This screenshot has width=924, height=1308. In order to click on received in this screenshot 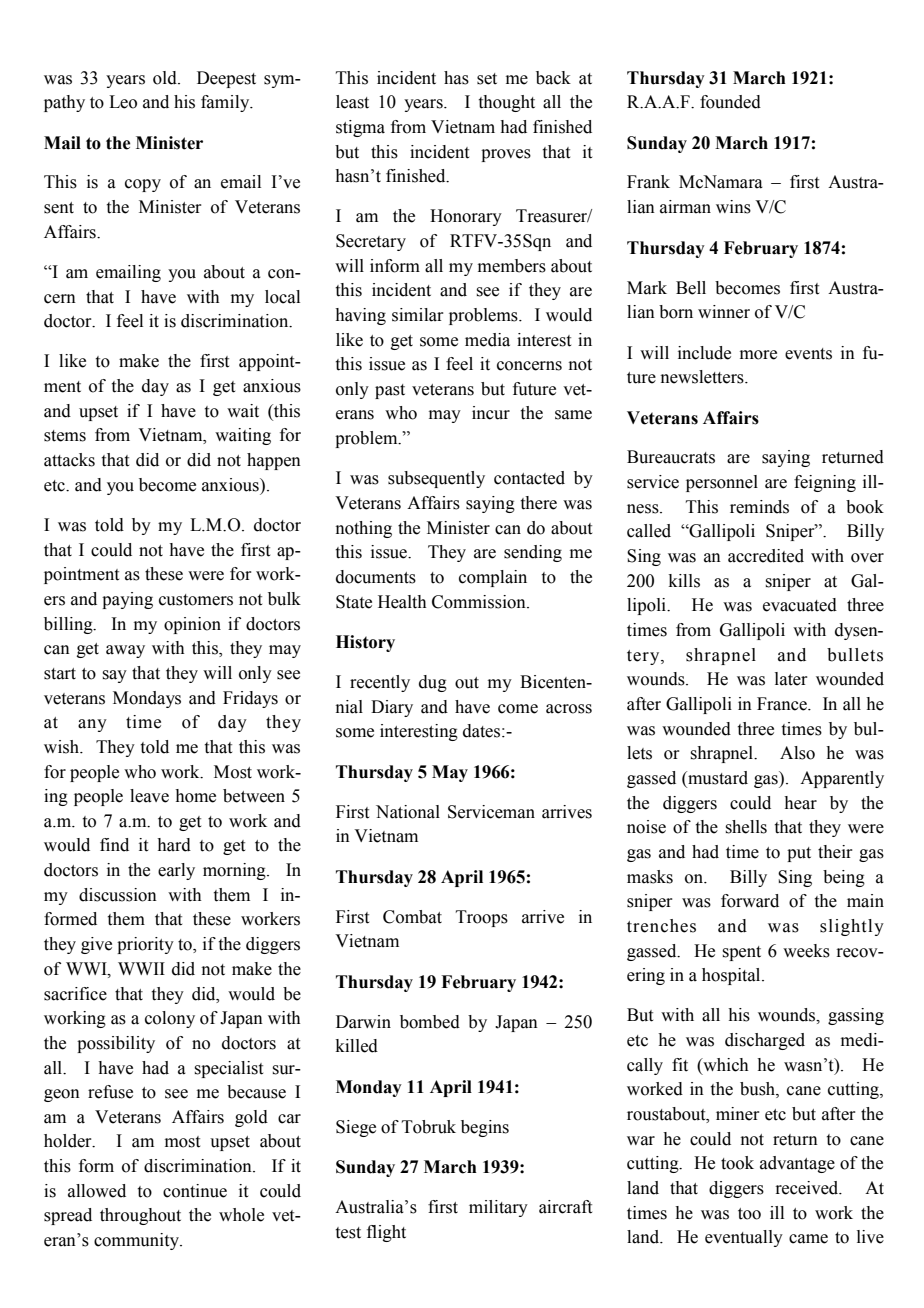, I will do `click(808, 1188)`.
